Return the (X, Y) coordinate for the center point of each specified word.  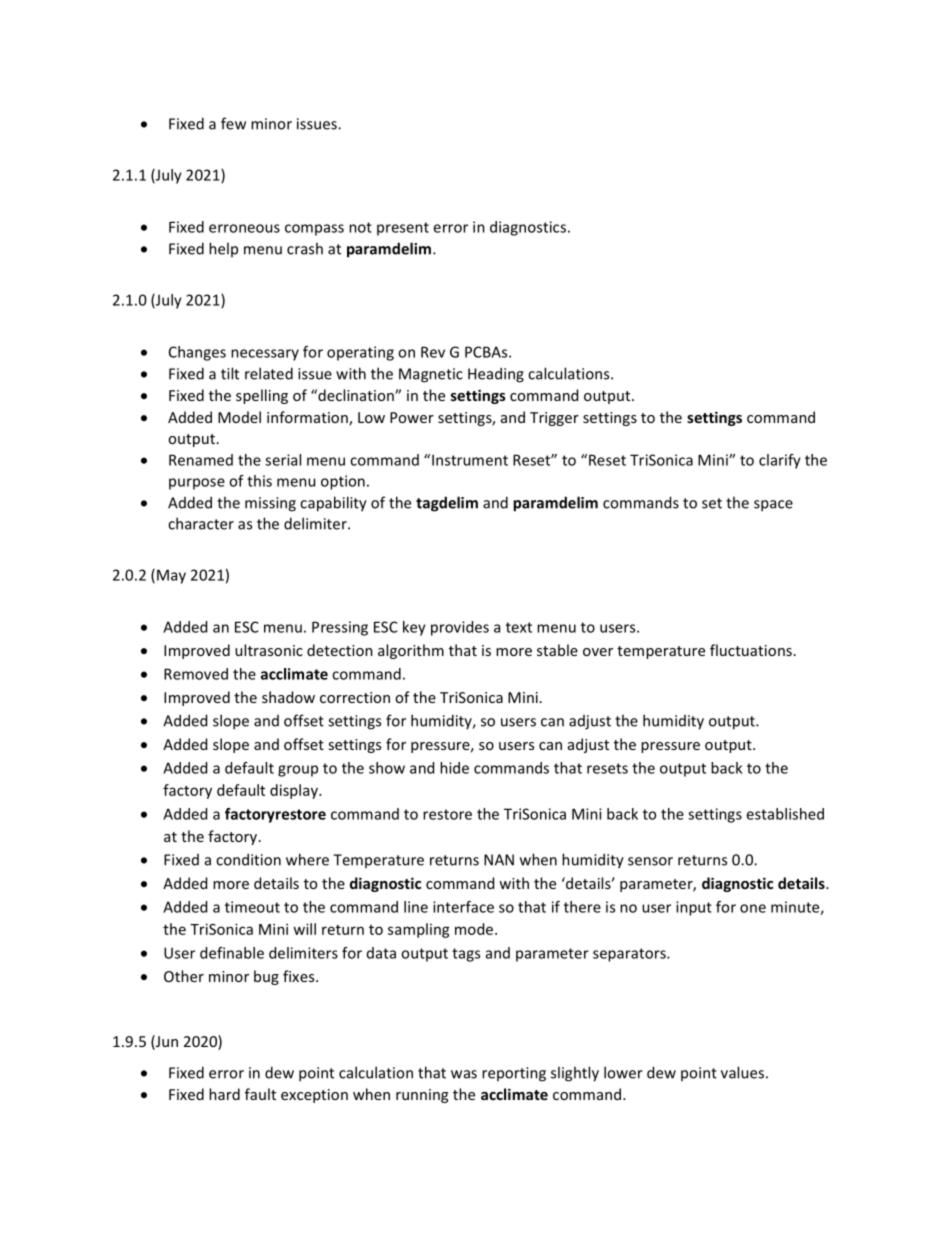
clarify (780, 461)
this (259, 481)
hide (454, 768)
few (233, 123)
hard (224, 1094)
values (742, 1072)
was (464, 1074)
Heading (496, 375)
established (785, 814)
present (403, 229)
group (298, 771)
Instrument (470, 460)
